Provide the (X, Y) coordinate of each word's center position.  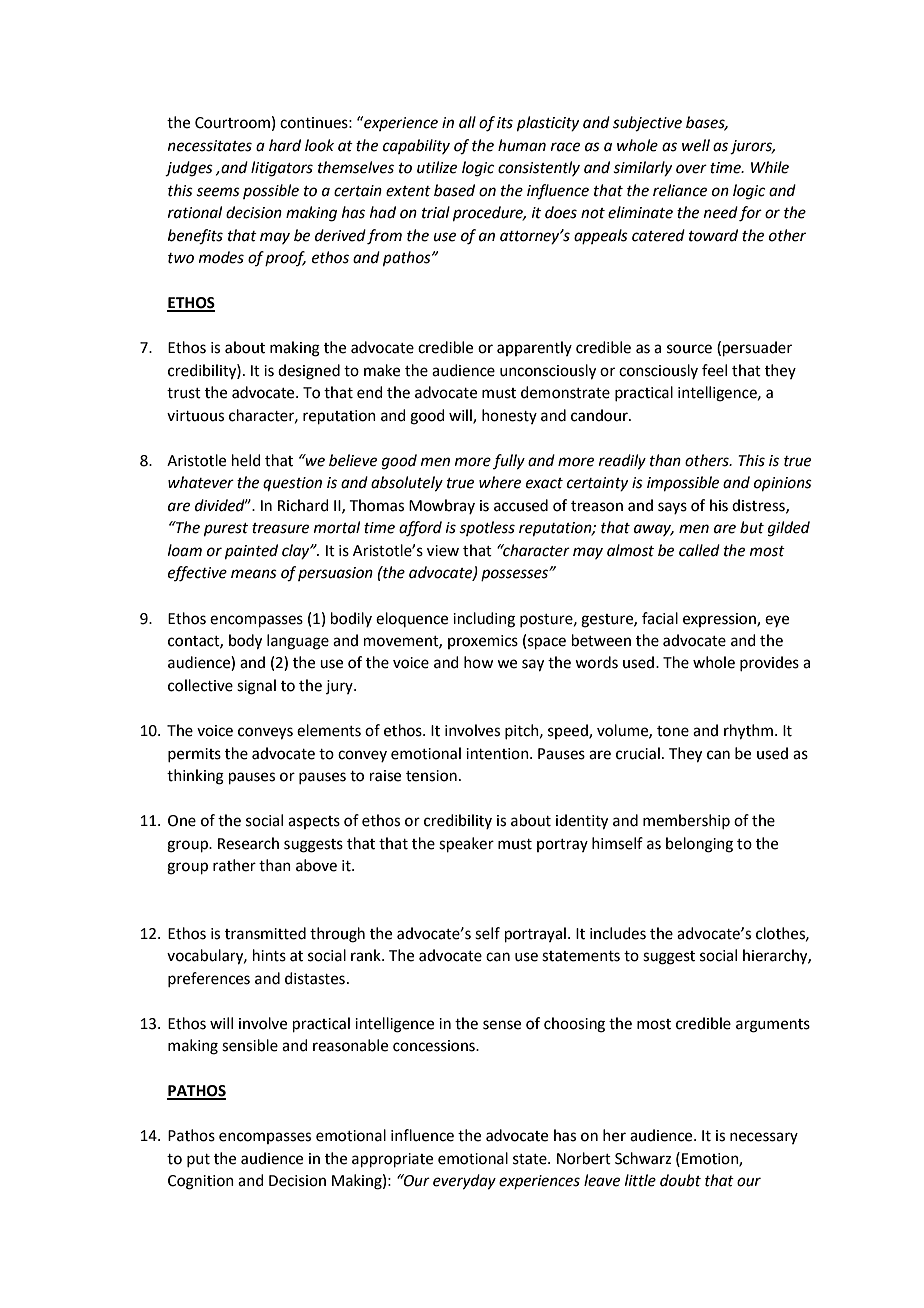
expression (720, 620)
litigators (282, 169)
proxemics (483, 642)
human (522, 145)
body (245, 642)
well (696, 145)
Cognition (201, 1182)
